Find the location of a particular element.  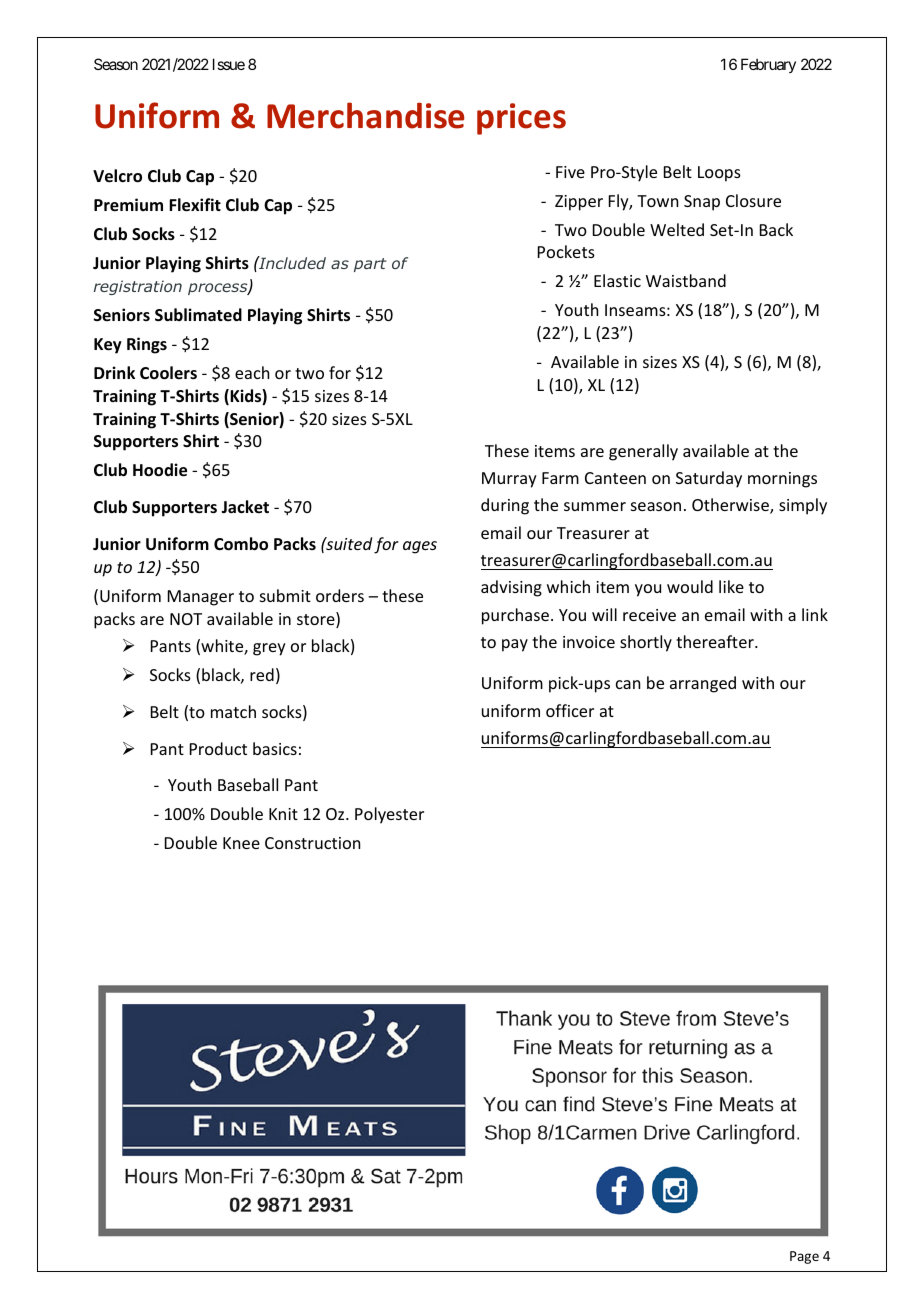

Knit is located at coordinates (283, 814).
